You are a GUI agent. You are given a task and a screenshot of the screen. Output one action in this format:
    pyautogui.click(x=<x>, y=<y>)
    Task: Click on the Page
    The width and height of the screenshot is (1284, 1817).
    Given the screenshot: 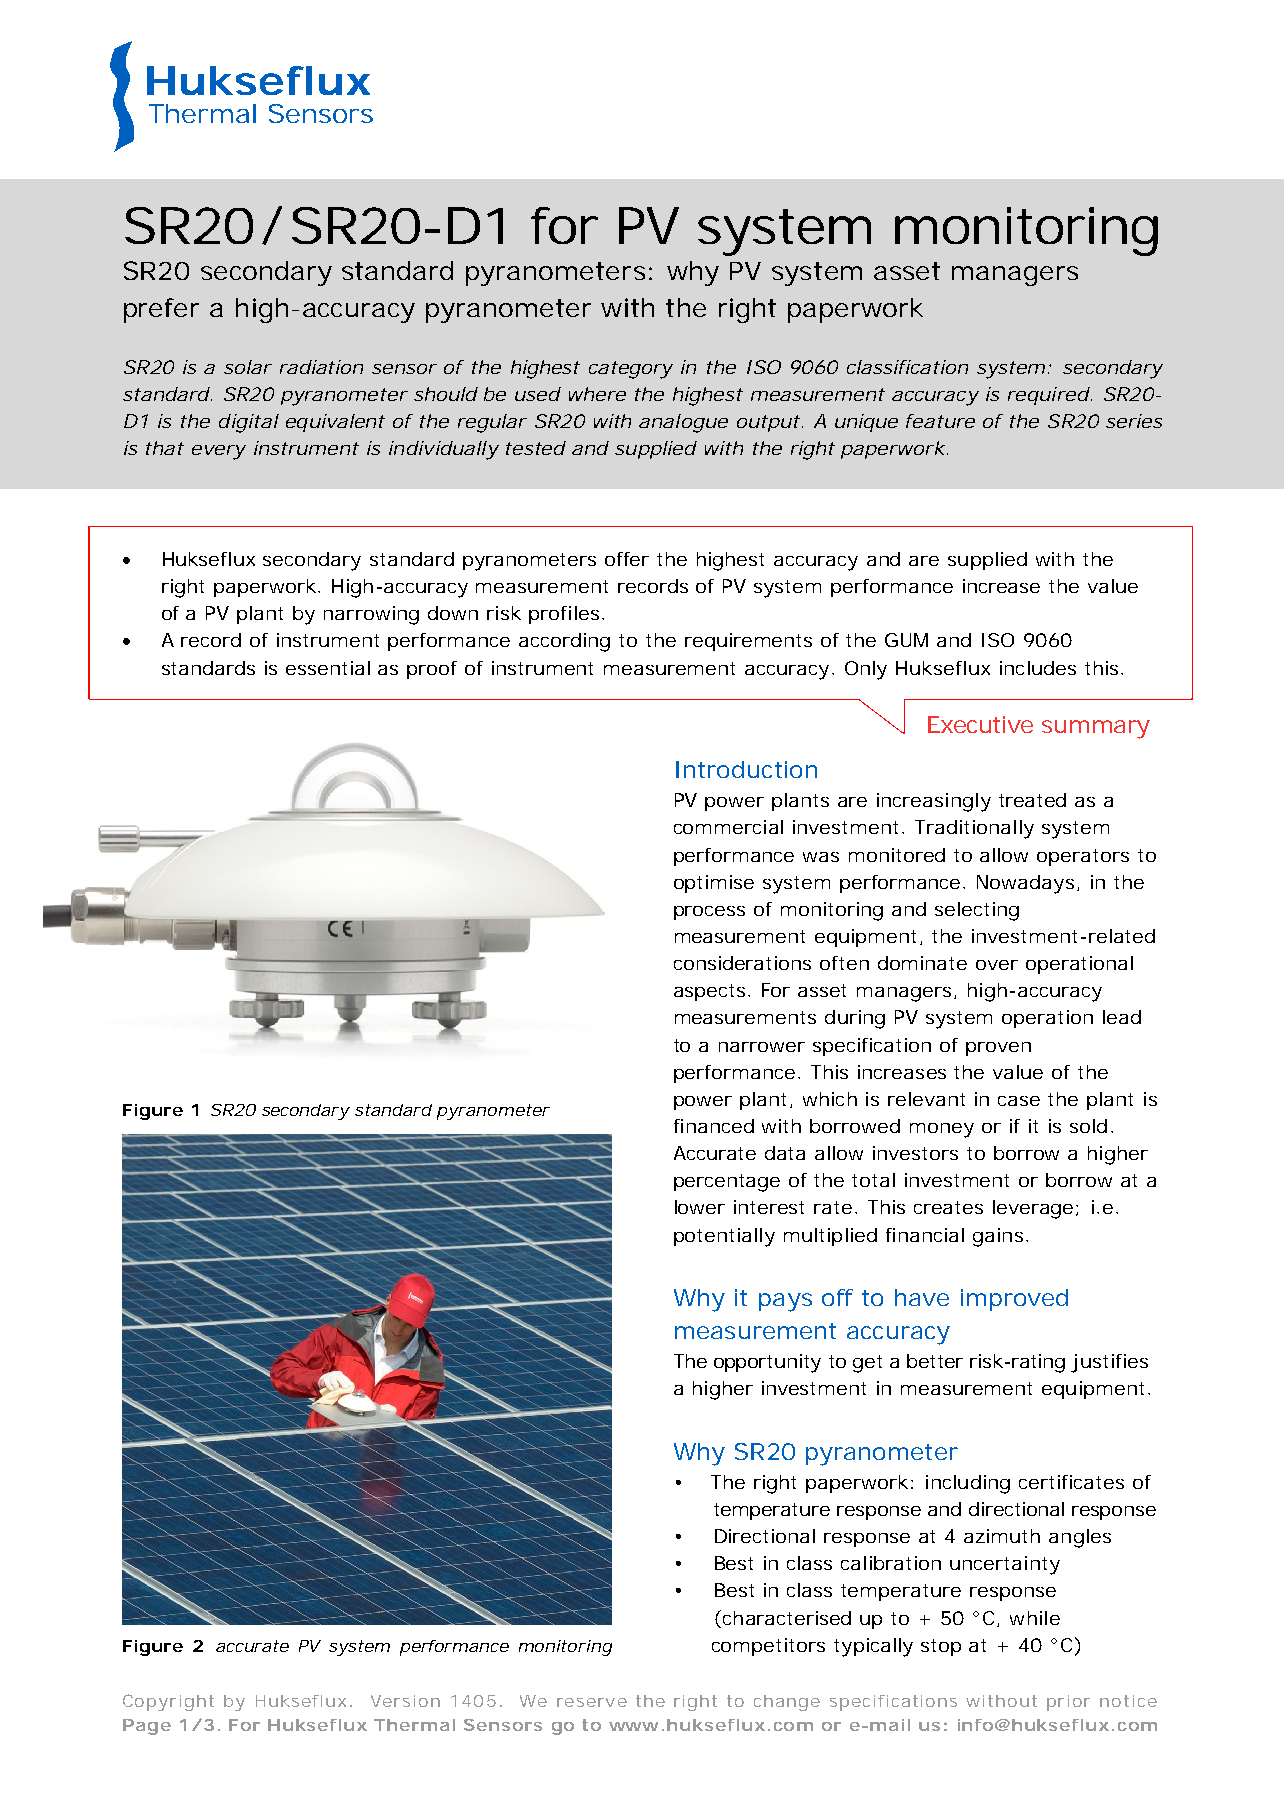 What is the action you would take?
    pyautogui.click(x=147, y=1727)
